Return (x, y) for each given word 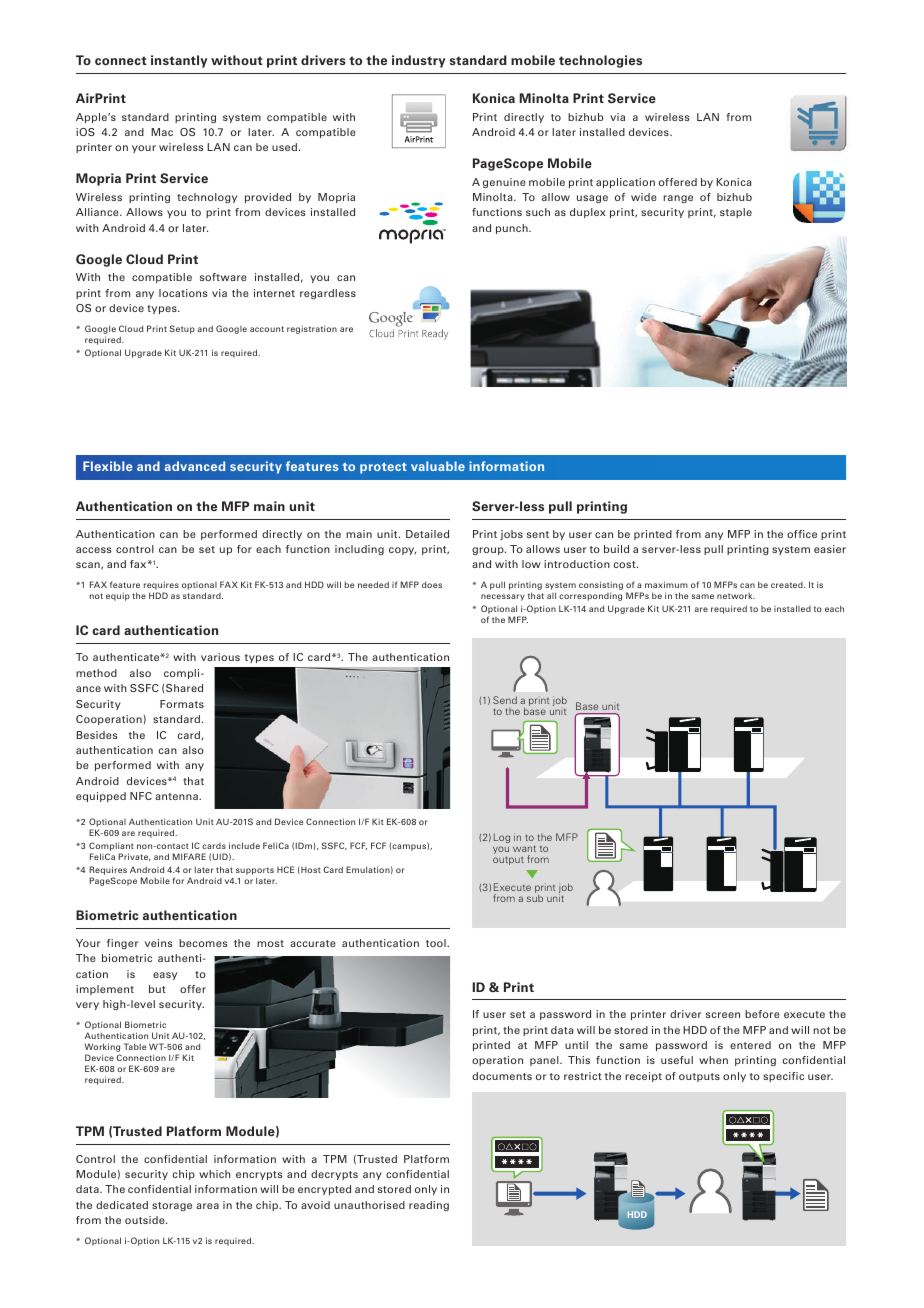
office (802, 534)
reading (429, 1206)
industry (418, 61)
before (762, 1014)
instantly (179, 61)
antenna (177, 796)
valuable (438, 466)
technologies (600, 61)
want (524, 850)
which (215, 1174)
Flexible (108, 466)
